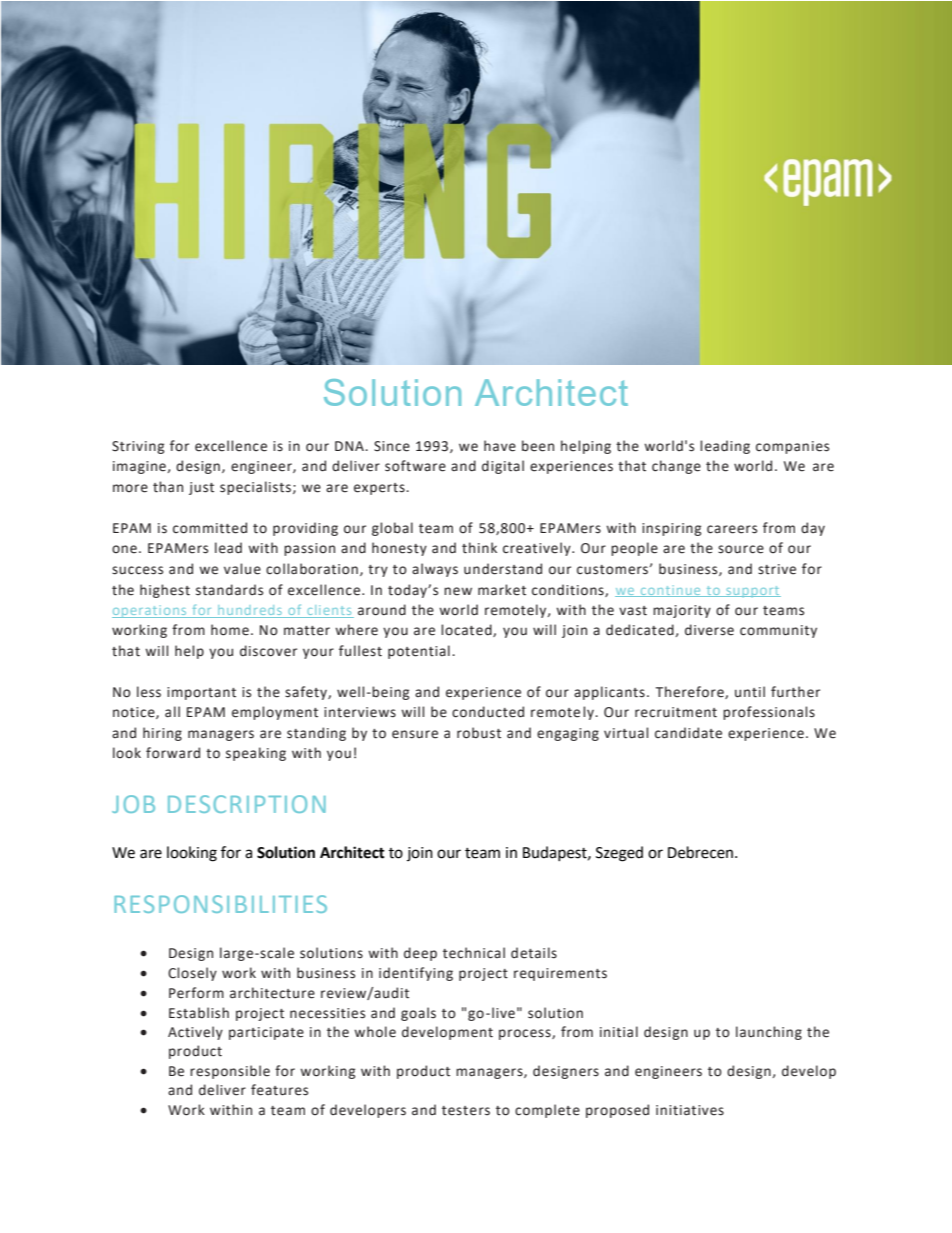  What do you see at coordinates (690, 1110) in the screenshot?
I see `initiatives` at bounding box center [690, 1110].
